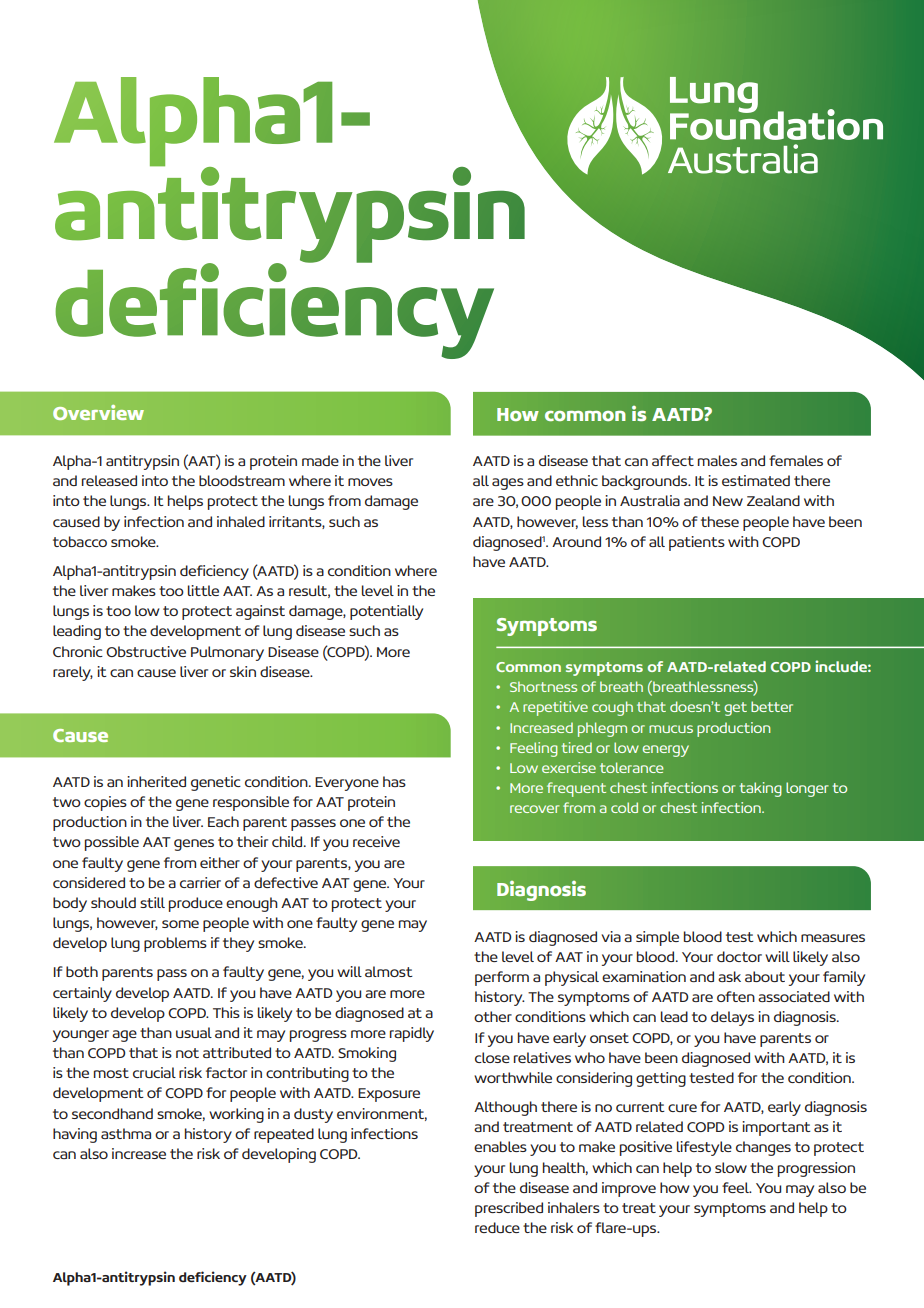 The image size is (924, 1308). Describe the element at coordinates (502, 978) in the image. I see `perform` at that location.
